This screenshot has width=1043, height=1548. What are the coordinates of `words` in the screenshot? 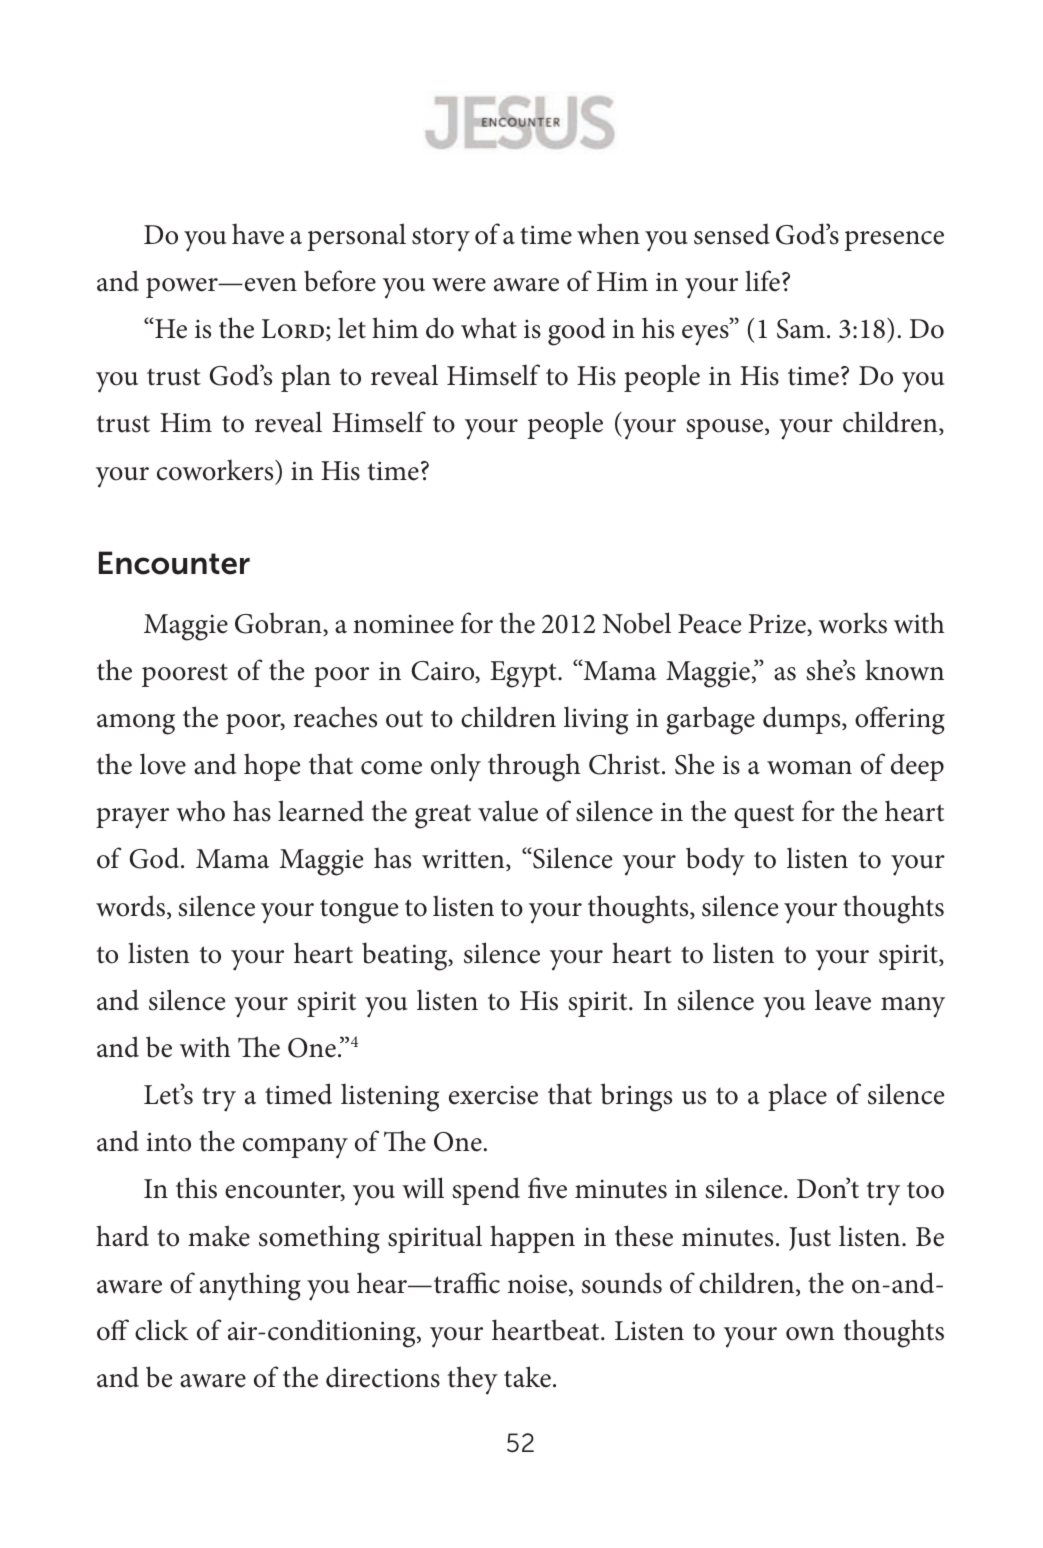 It's located at (132, 907).
